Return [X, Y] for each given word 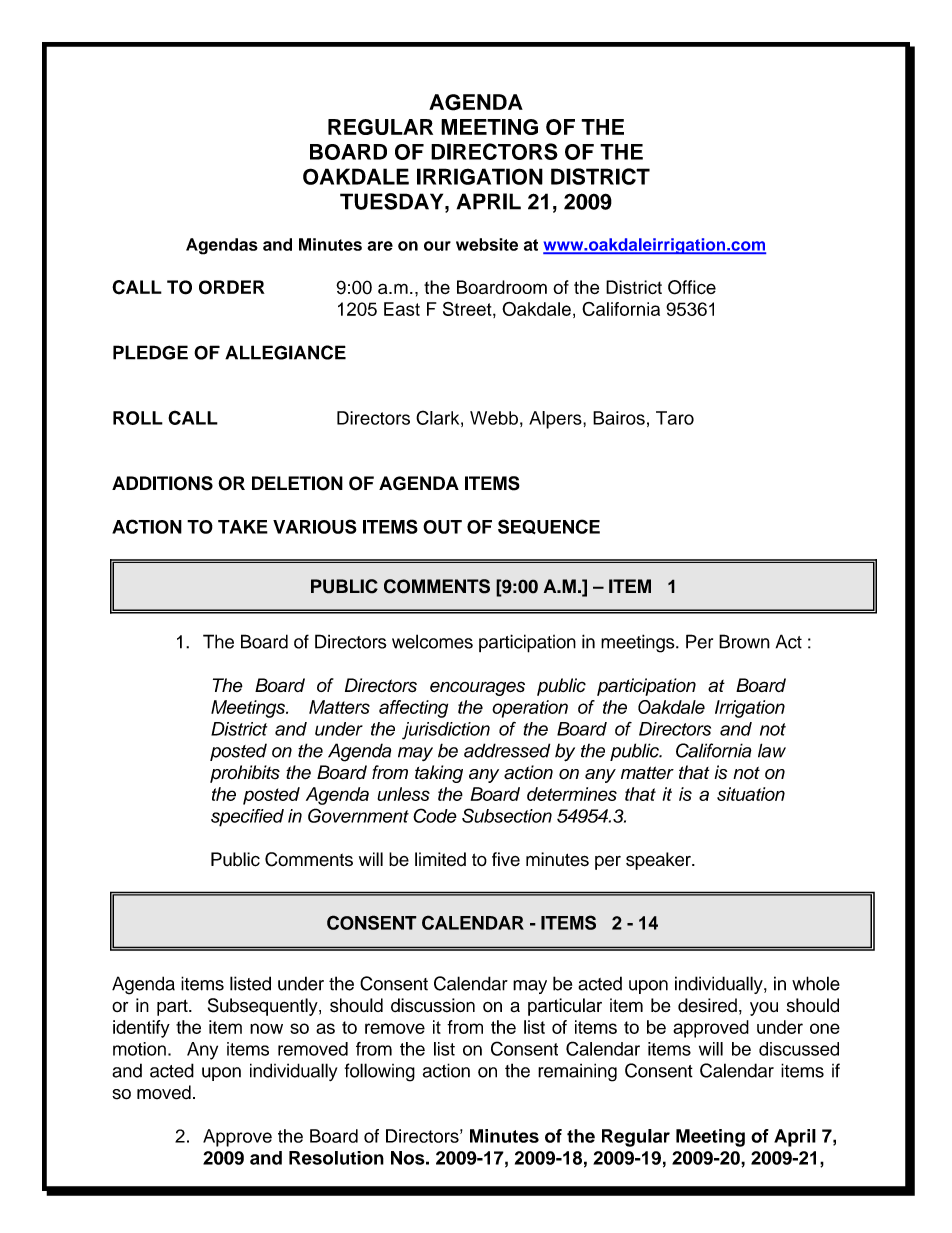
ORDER [232, 287]
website [487, 244]
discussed [799, 1049]
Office [692, 287]
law [772, 750]
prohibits [245, 774]
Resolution [336, 1158]
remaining [577, 1072]
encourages [477, 688]
